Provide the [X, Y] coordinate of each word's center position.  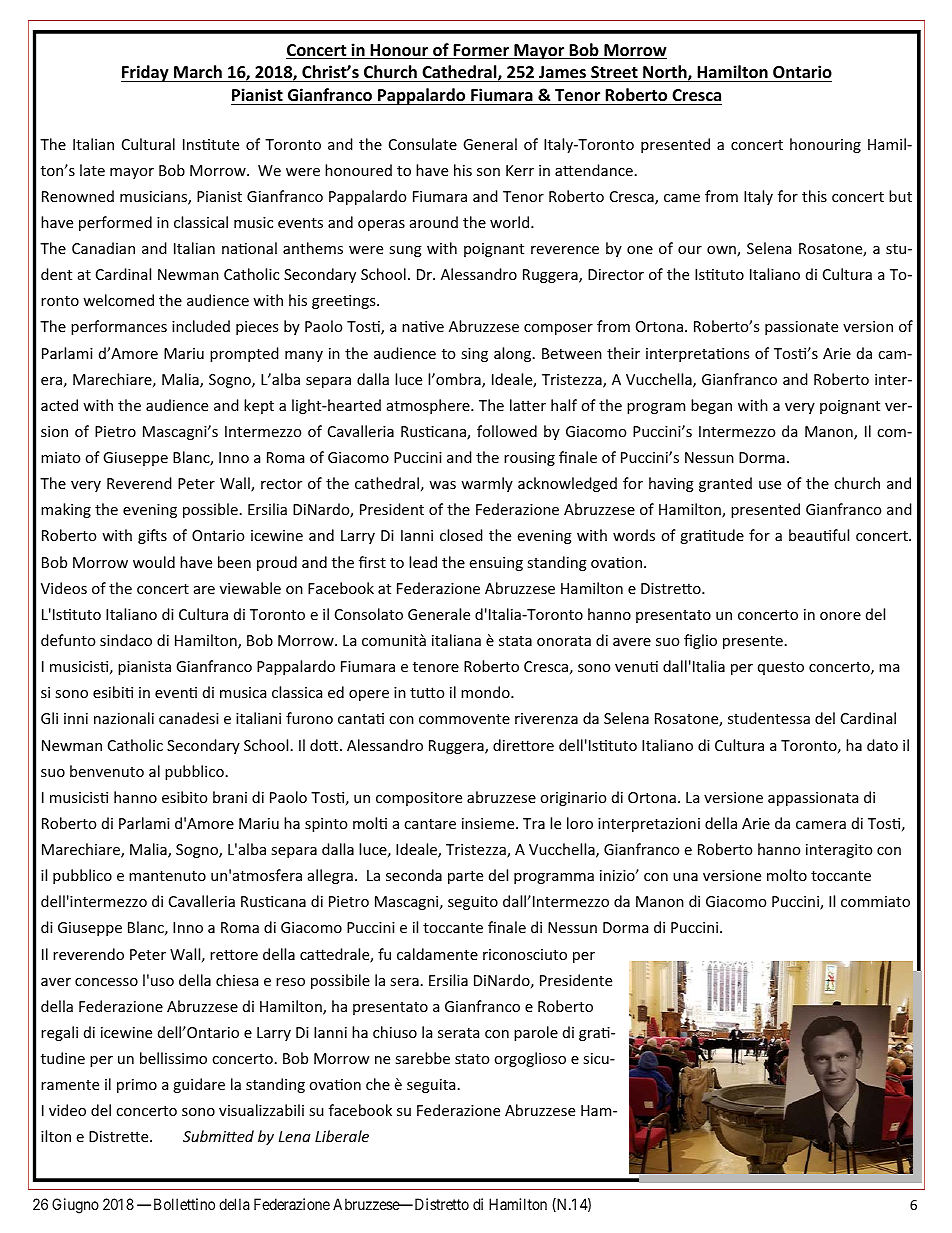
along [514, 354]
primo [137, 1086]
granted [725, 484]
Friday [146, 73]
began [711, 406]
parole [536, 1033]
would [154, 562]
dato [882, 745]
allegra [330, 876]
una [685, 877]
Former [481, 51]
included [201, 326]
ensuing [496, 564]
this [814, 196]
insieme [489, 823]
